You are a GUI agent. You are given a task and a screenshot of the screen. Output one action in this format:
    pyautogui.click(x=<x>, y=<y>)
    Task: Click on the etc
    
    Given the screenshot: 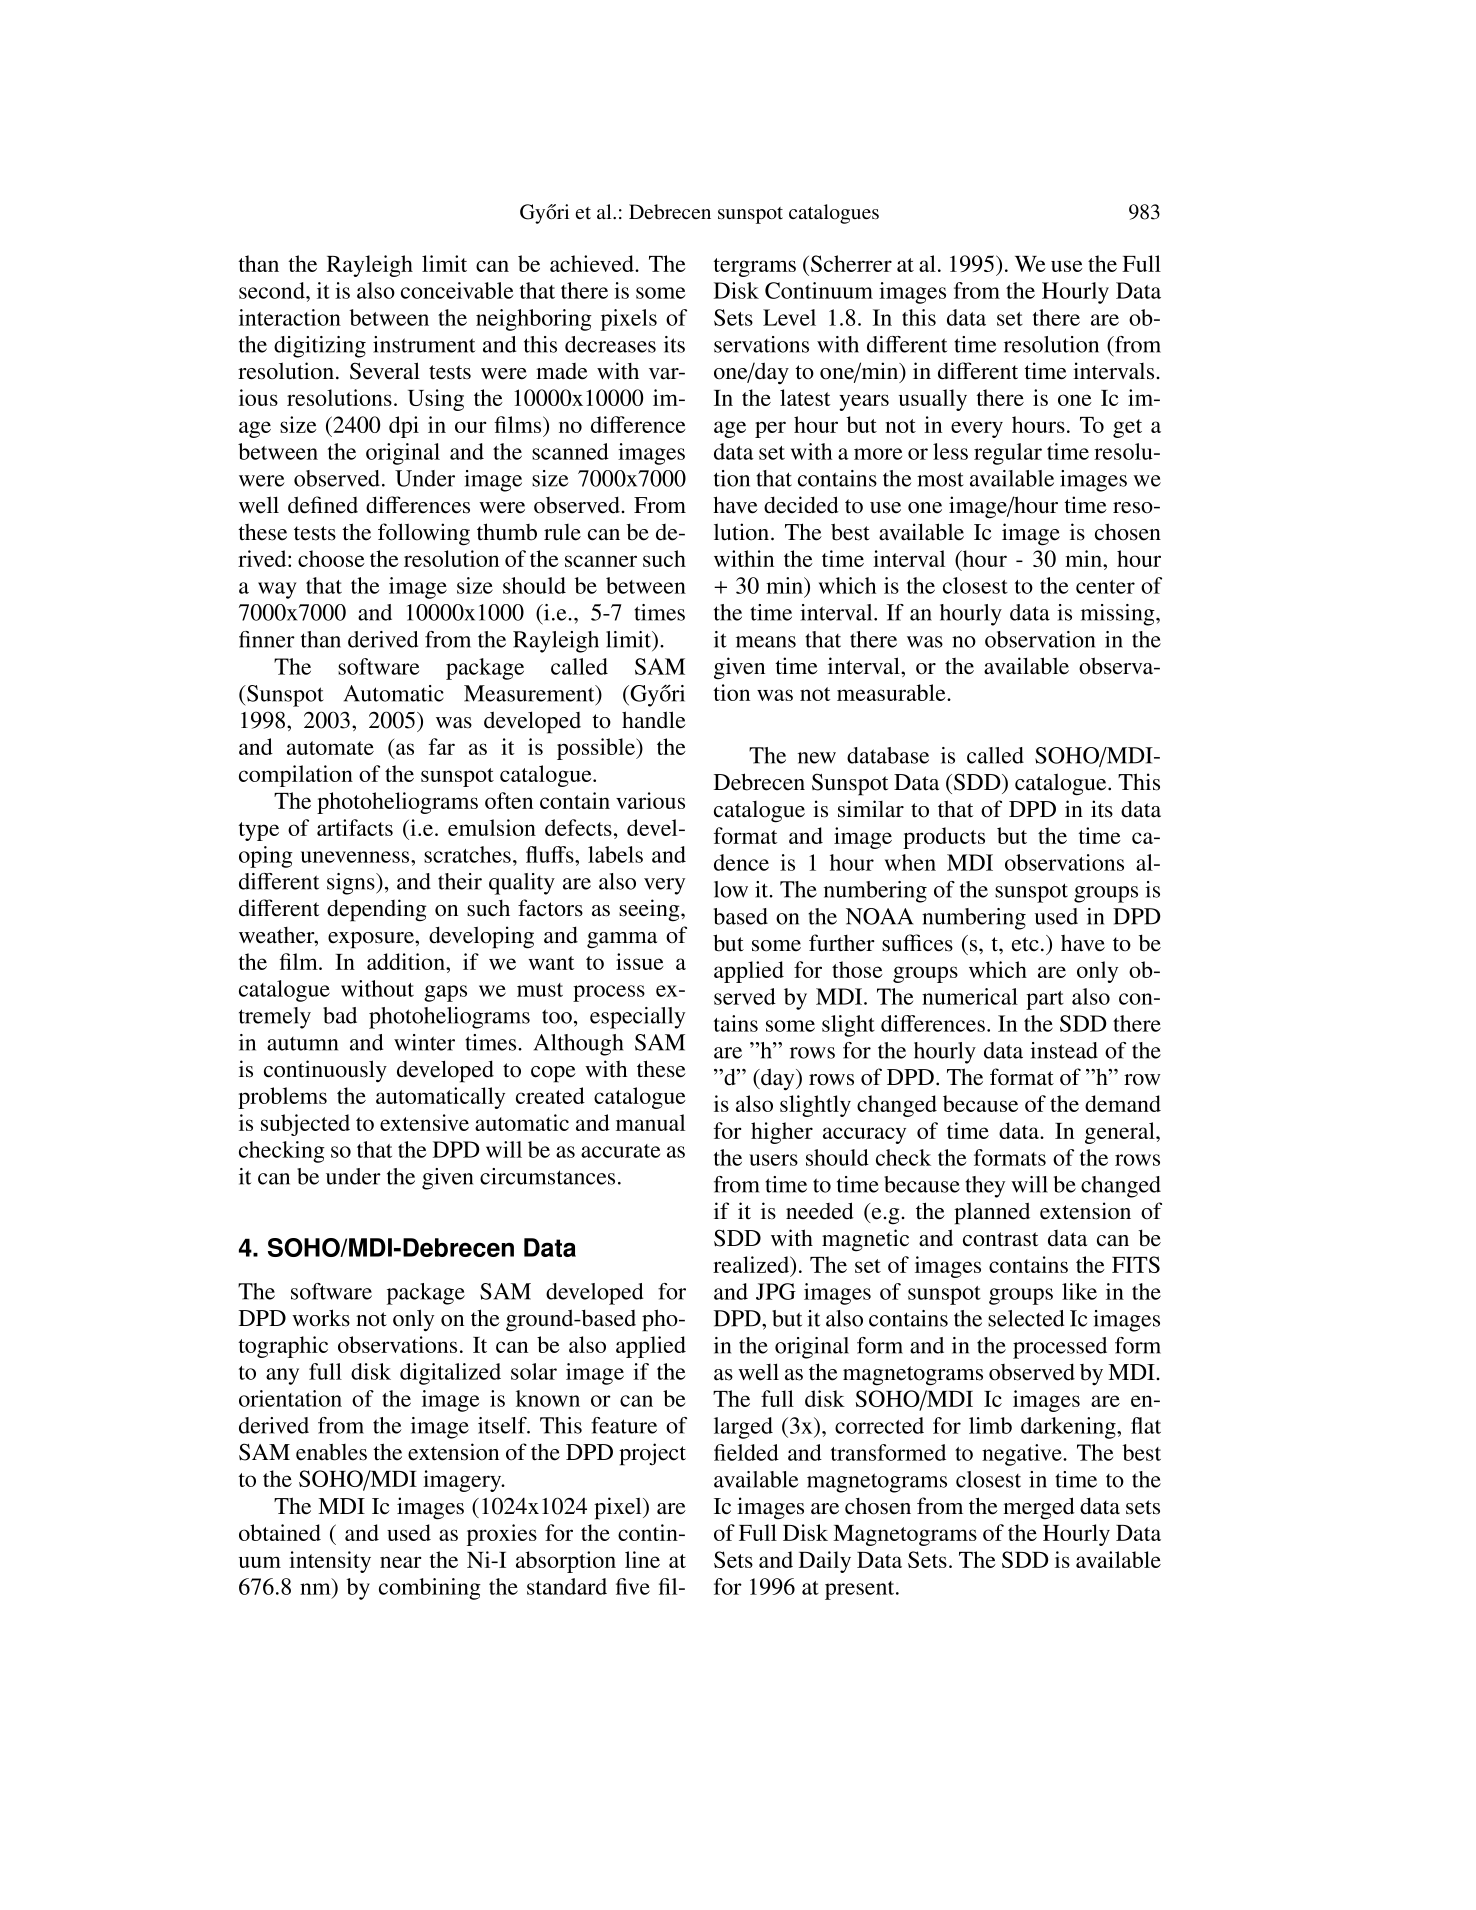 What is the action you would take?
    pyautogui.click(x=1025, y=944)
